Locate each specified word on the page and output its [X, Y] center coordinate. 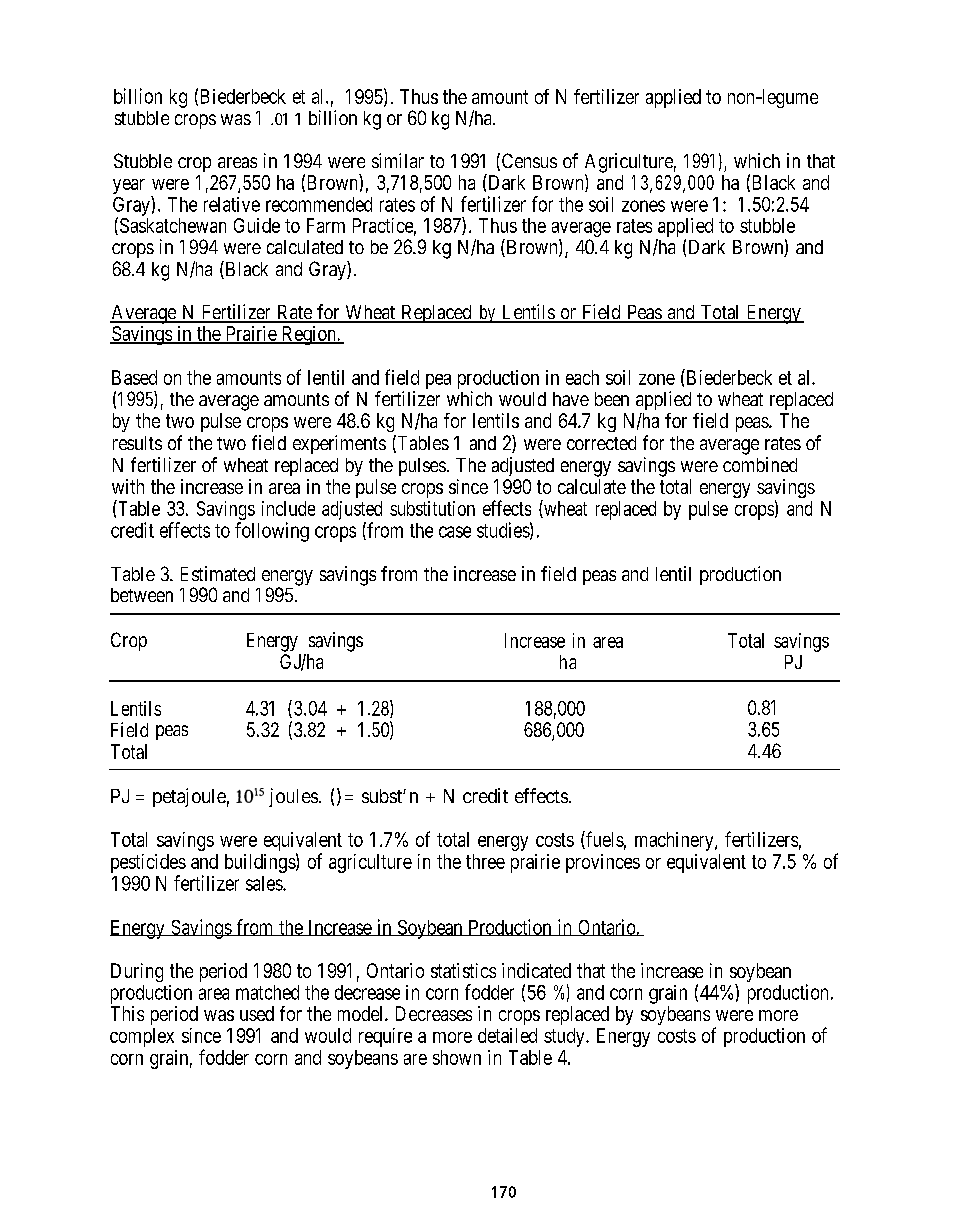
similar [398, 160]
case [455, 532]
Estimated [218, 573]
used [257, 1013]
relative [232, 204]
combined [760, 464]
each [582, 377]
